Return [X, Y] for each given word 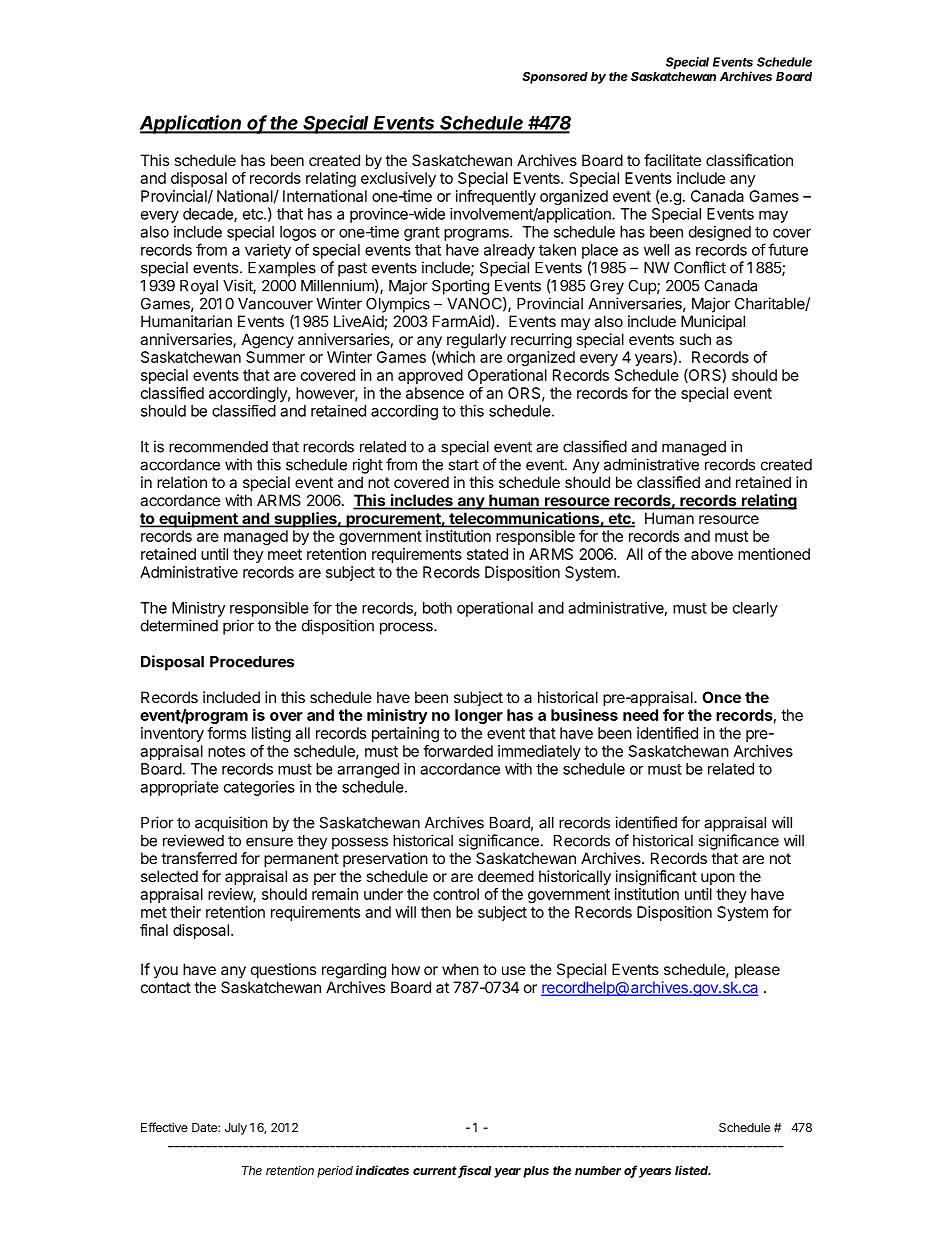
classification [749, 160]
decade [209, 215]
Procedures [252, 662]
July [236, 1129]
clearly [755, 609]
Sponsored [555, 78]
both [437, 608]
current [436, 1172]
